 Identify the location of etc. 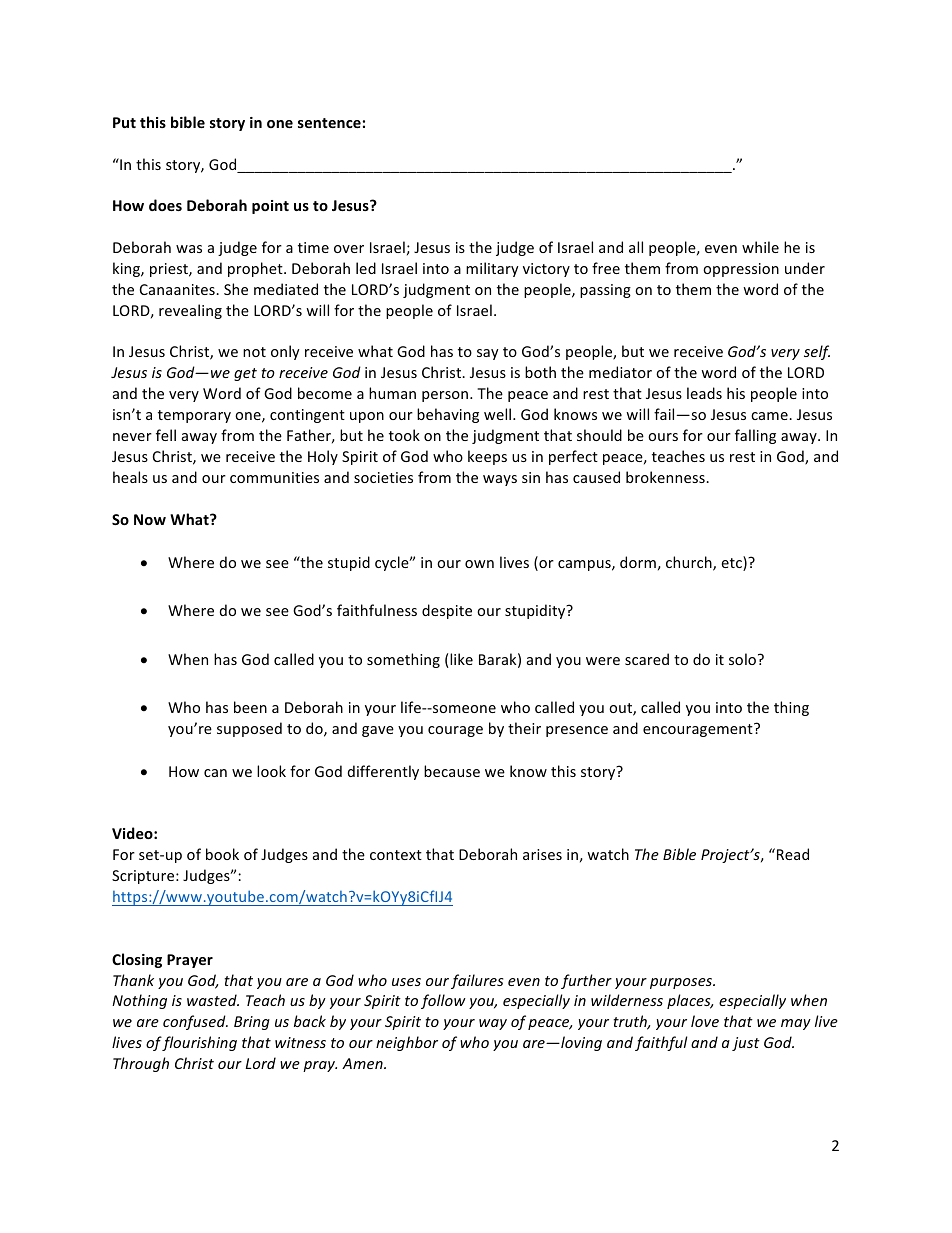
(732, 563).
